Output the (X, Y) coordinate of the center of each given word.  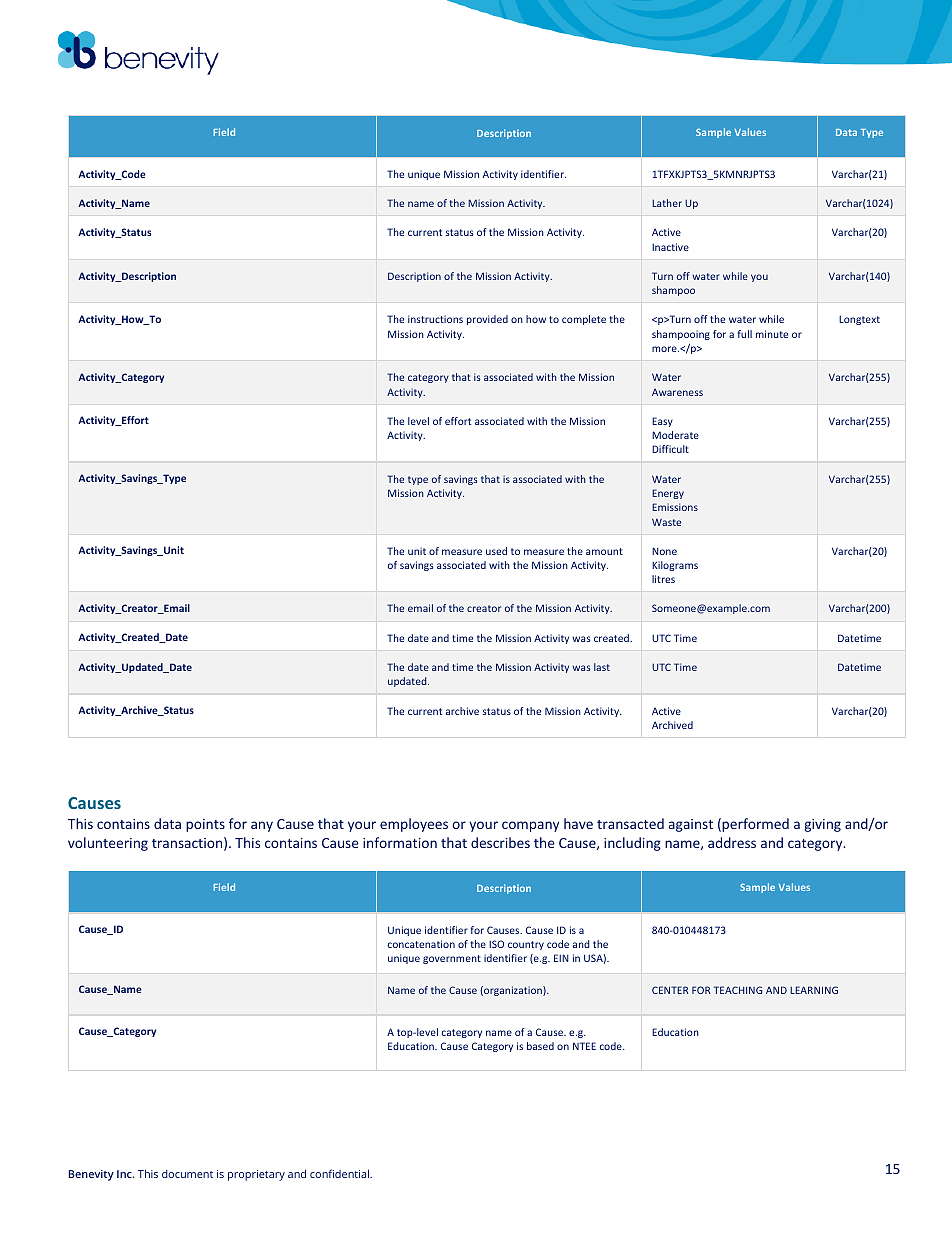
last (602, 667)
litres (663, 579)
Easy (662, 422)
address (732, 842)
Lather (667, 203)
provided (487, 320)
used (496, 551)
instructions (435, 319)
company (530, 826)
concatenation (421, 944)
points (205, 825)
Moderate (675, 435)
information (400, 842)
